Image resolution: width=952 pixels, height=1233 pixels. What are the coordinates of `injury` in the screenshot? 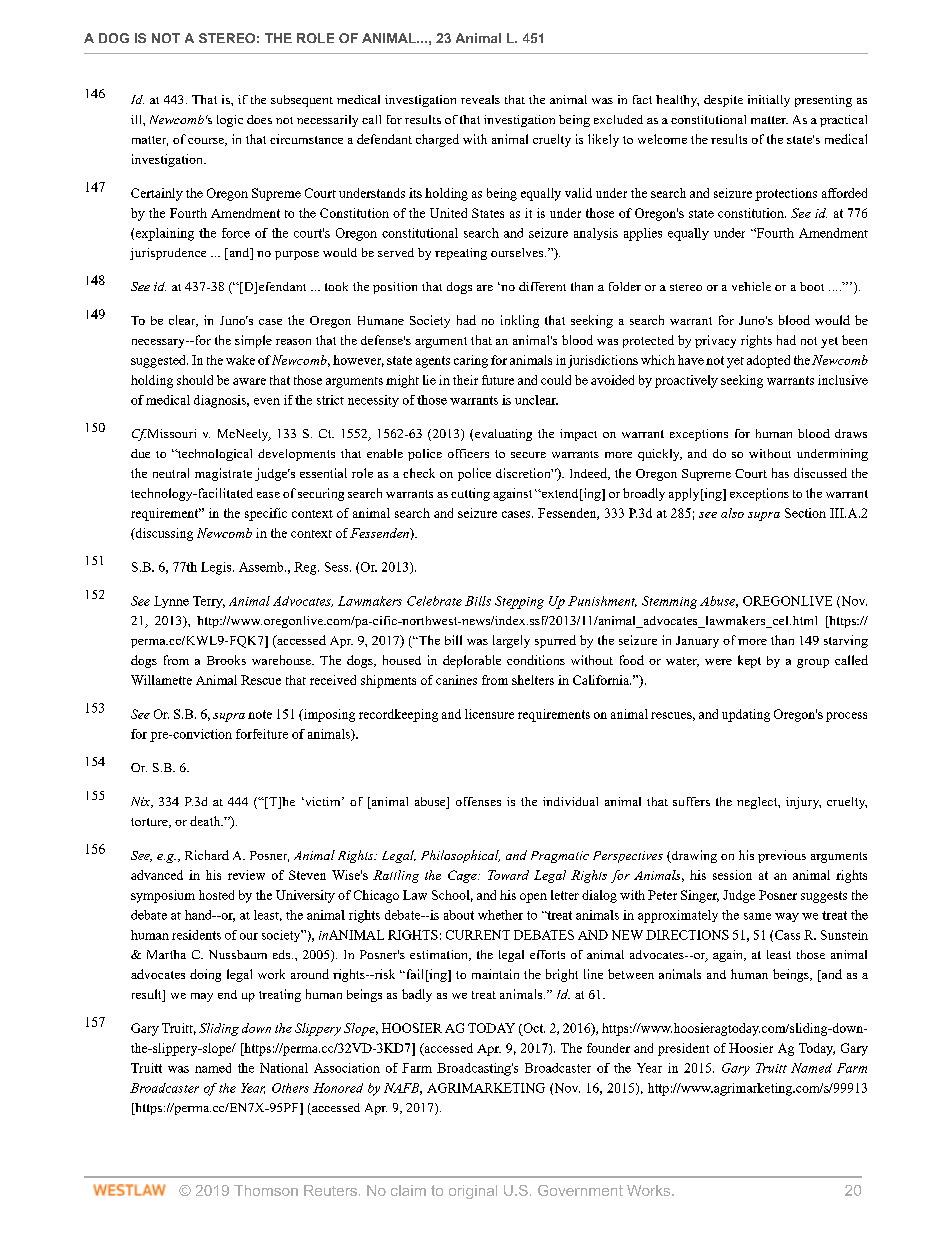 It's located at (803, 803).
